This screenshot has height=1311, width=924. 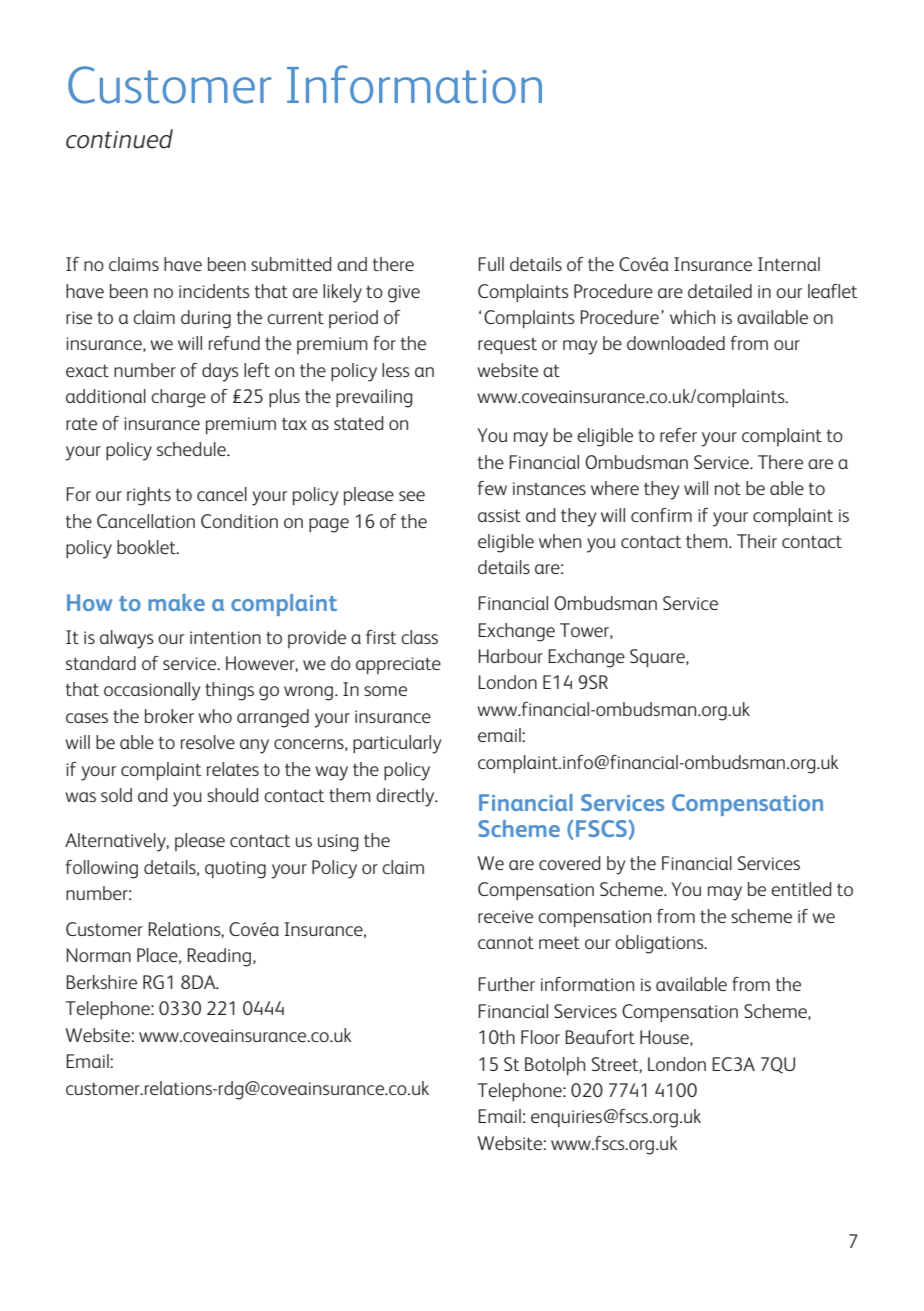 What do you see at coordinates (491, 264) in the screenshot?
I see `Full` at bounding box center [491, 264].
